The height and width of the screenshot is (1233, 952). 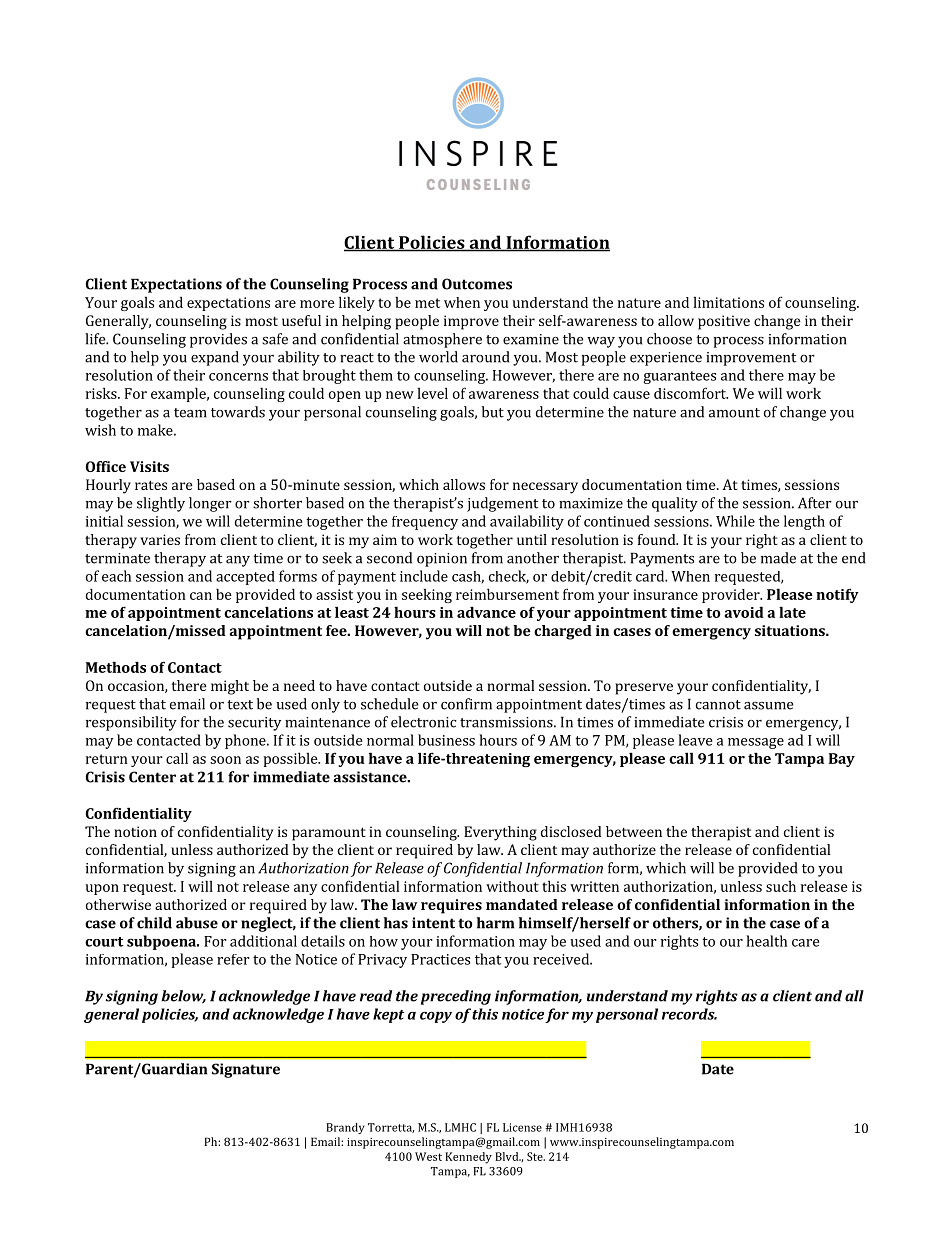 I want to click on assume, so click(x=768, y=706).
